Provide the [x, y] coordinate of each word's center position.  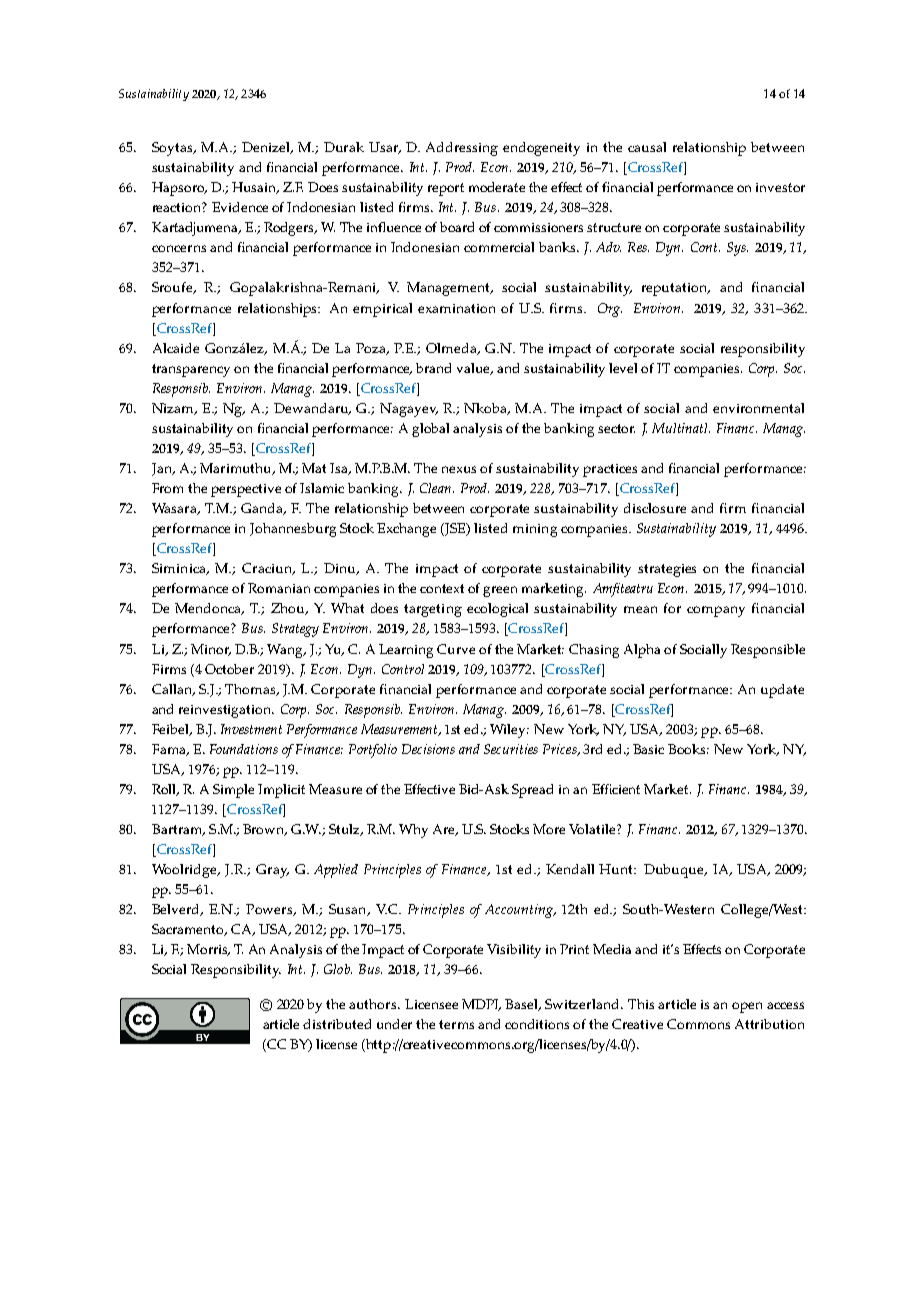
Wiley [509, 731]
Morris [208, 950]
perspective [246, 490]
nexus [459, 469]
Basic [648, 749]
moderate [497, 187]
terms [456, 1024]
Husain [255, 188]
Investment [251, 729]
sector [616, 428]
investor [780, 187]
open [747, 1007]
